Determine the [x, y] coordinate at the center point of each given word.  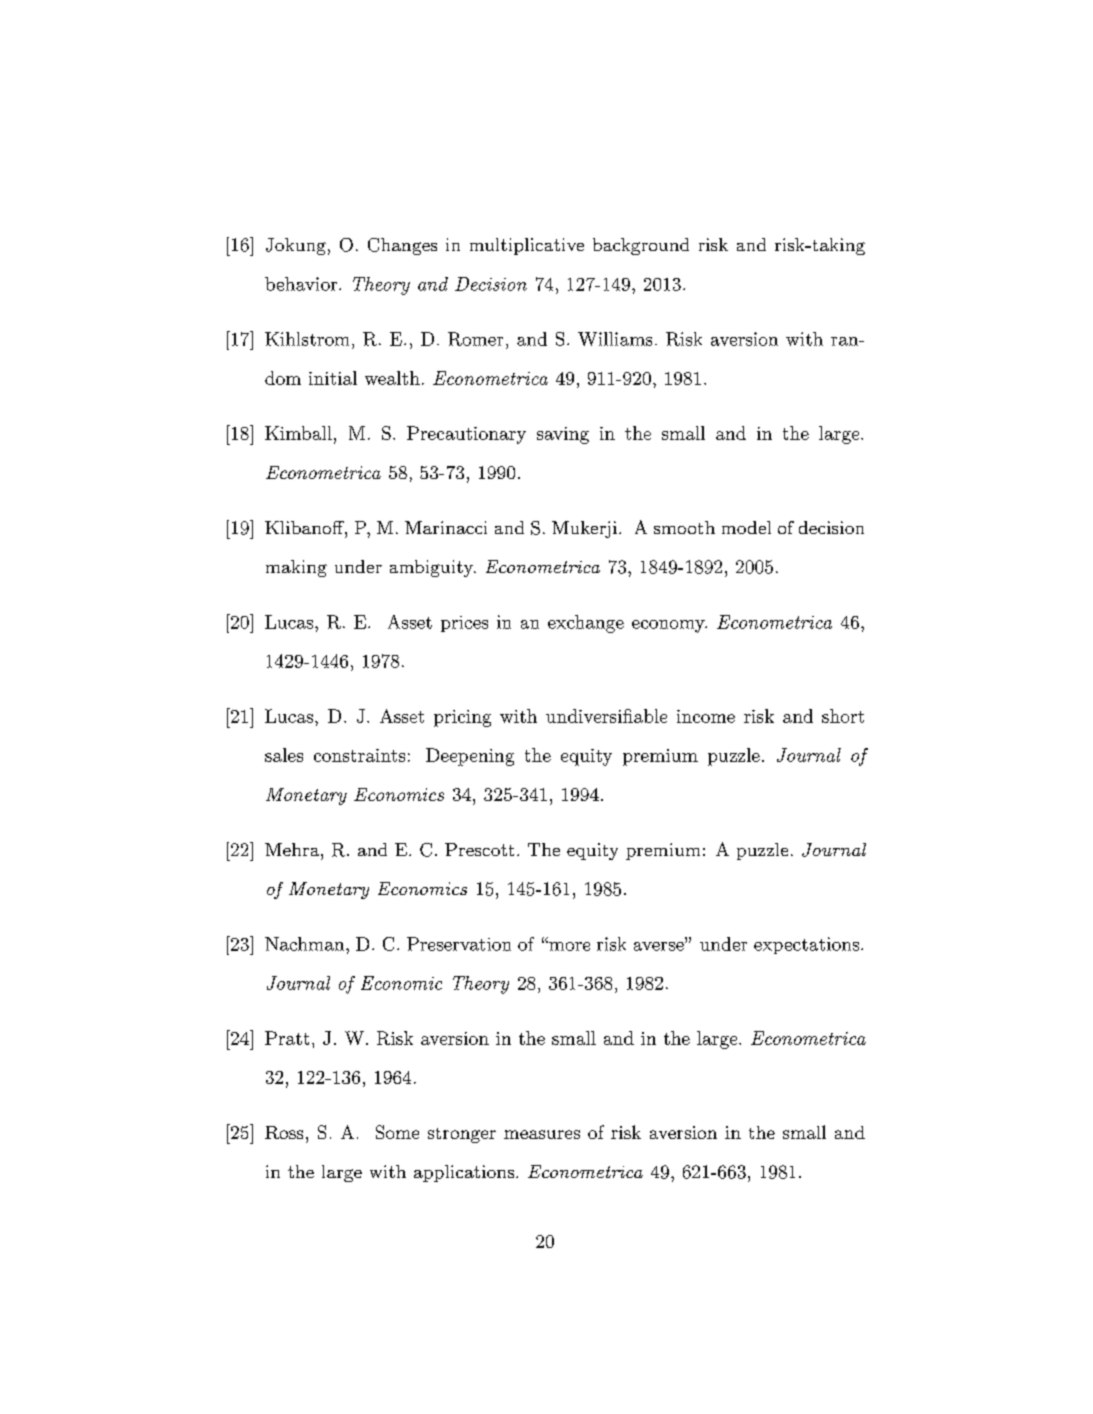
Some [397, 1132]
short [843, 716]
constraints [359, 755]
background [641, 246]
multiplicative [527, 246]
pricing [462, 718]
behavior [302, 284]
